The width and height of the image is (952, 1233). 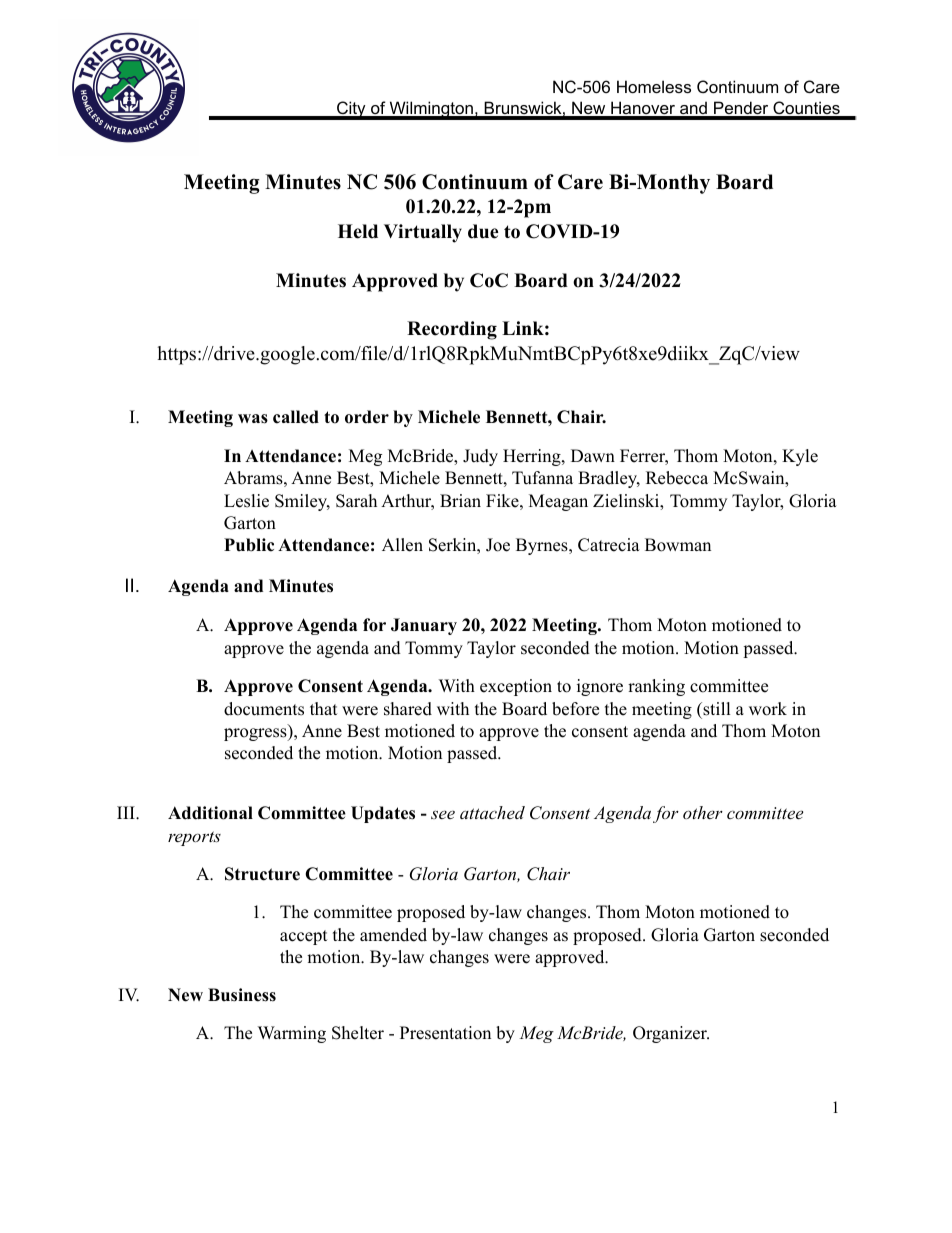 I want to click on Business, so click(x=242, y=995).
